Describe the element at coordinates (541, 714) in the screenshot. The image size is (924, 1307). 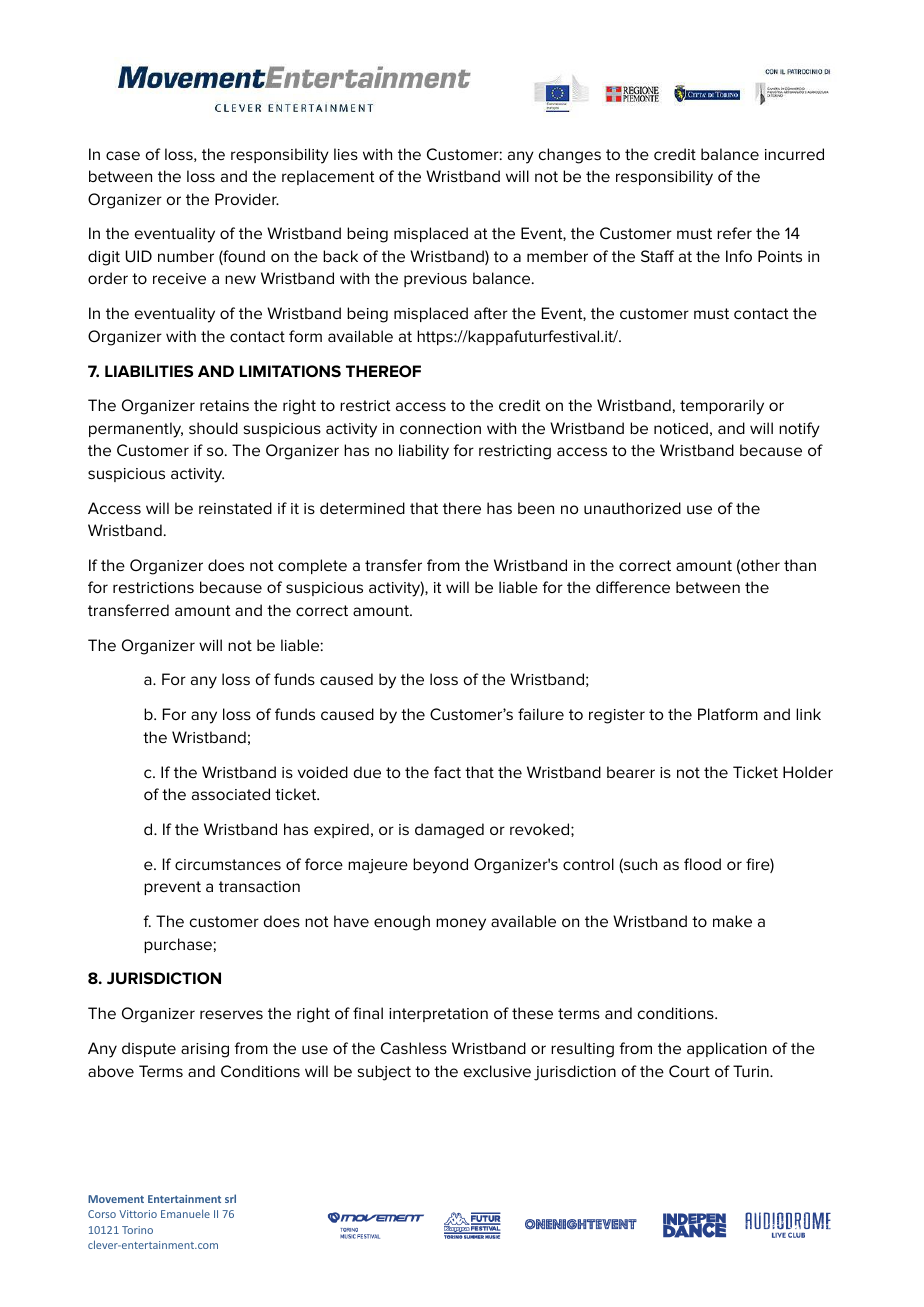
I see `failure` at that location.
